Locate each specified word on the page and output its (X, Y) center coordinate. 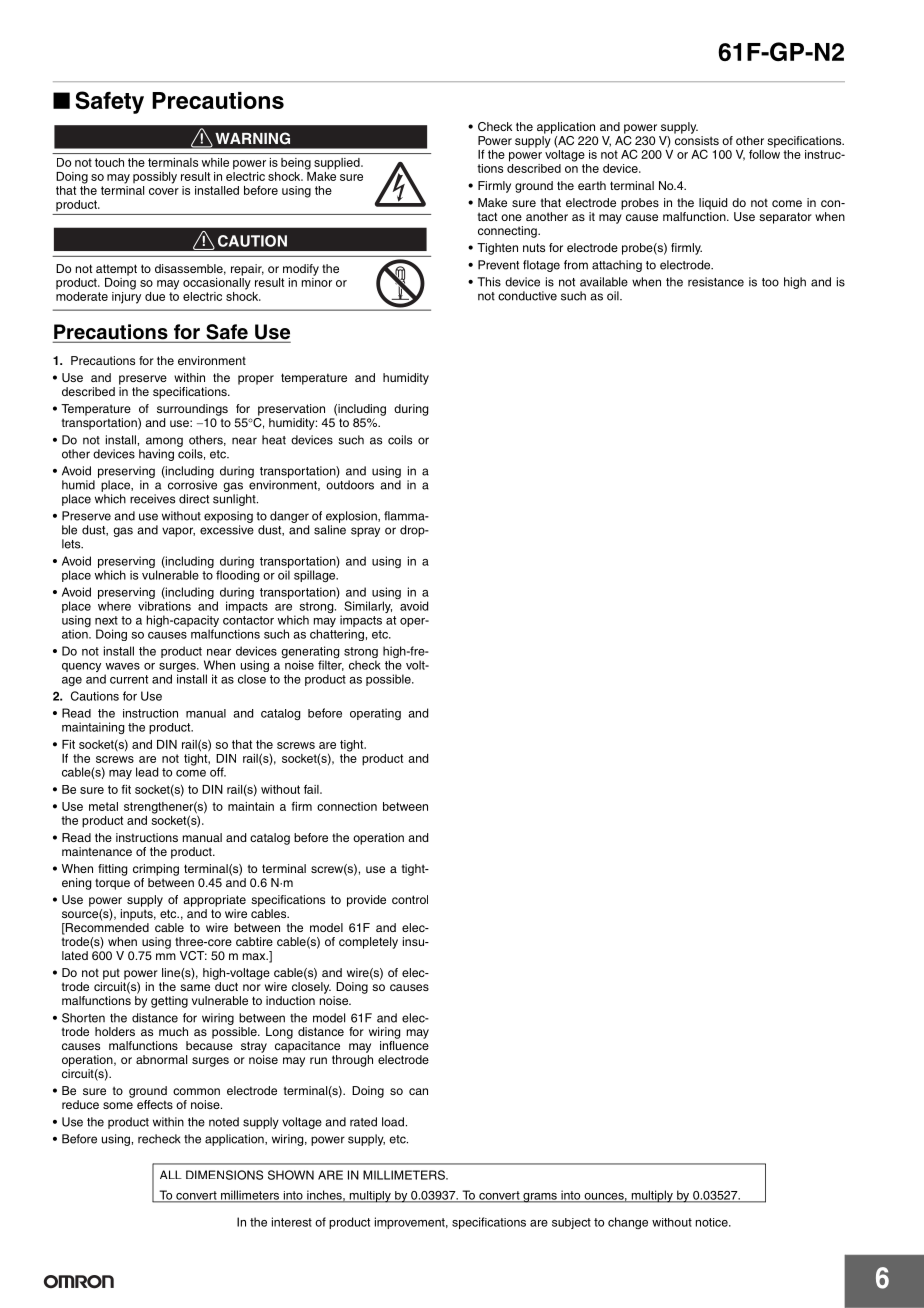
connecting (508, 232)
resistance (716, 282)
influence (404, 1045)
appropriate (214, 901)
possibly (155, 178)
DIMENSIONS (224, 1175)
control (410, 899)
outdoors (350, 485)
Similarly (368, 607)
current (129, 679)
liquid (713, 204)
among (164, 442)
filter (331, 665)
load (393, 1122)
